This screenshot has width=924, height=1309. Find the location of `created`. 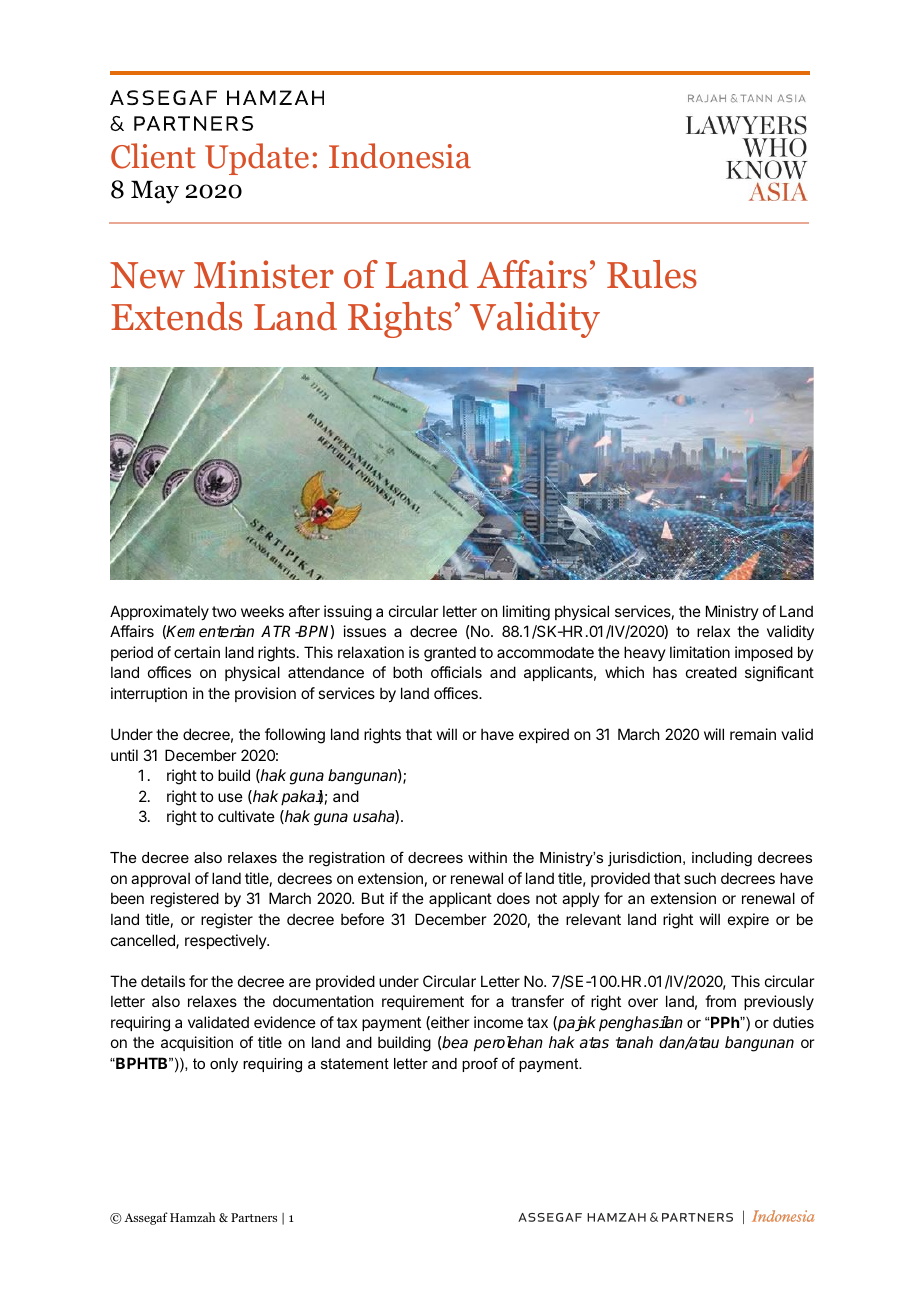

created is located at coordinates (711, 672).
